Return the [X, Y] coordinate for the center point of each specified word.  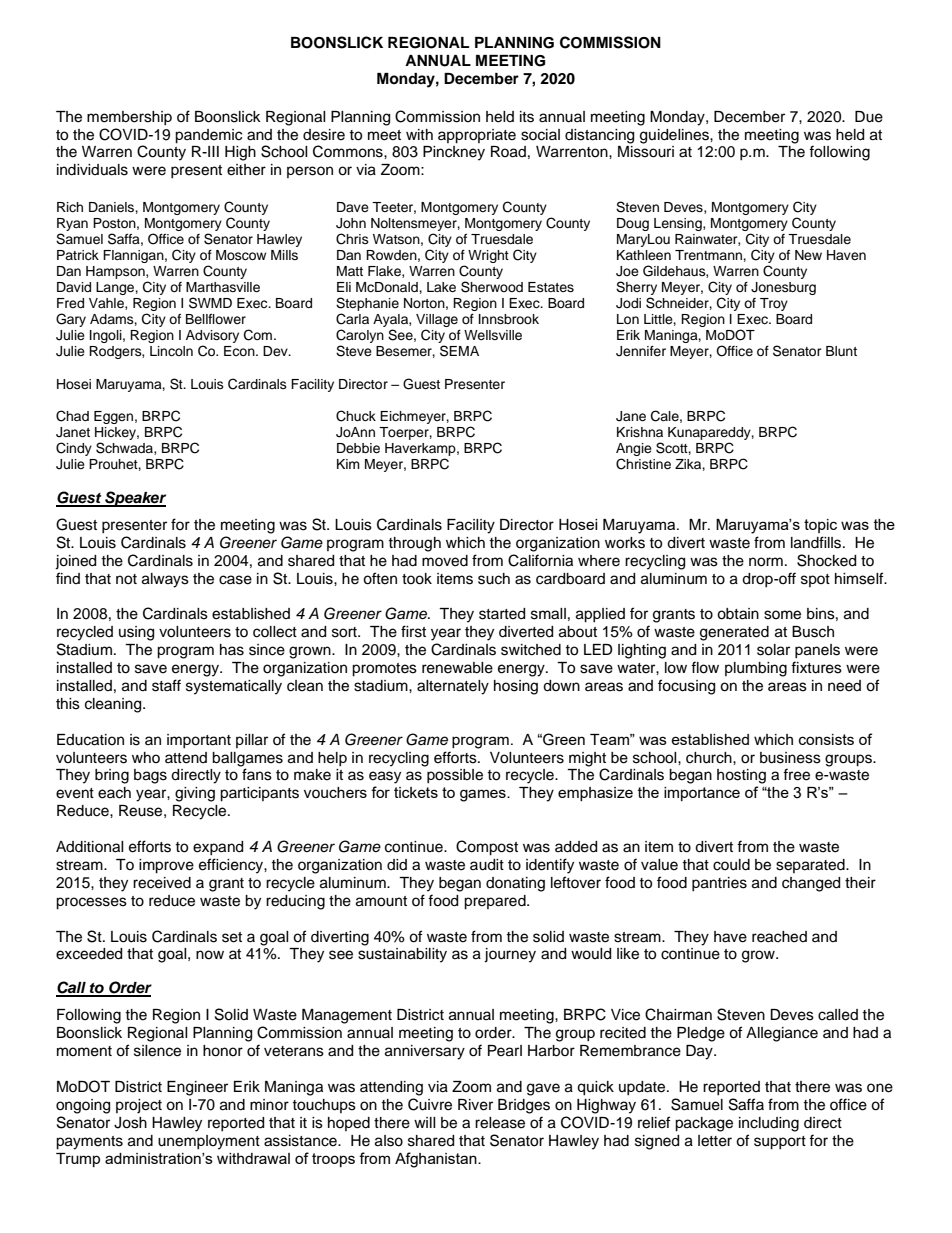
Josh [130, 1123]
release [500, 1123]
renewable [457, 668]
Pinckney [454, 153]
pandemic [208, 136]
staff [166, 685]
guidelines [675, 136]
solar [773, 650]
